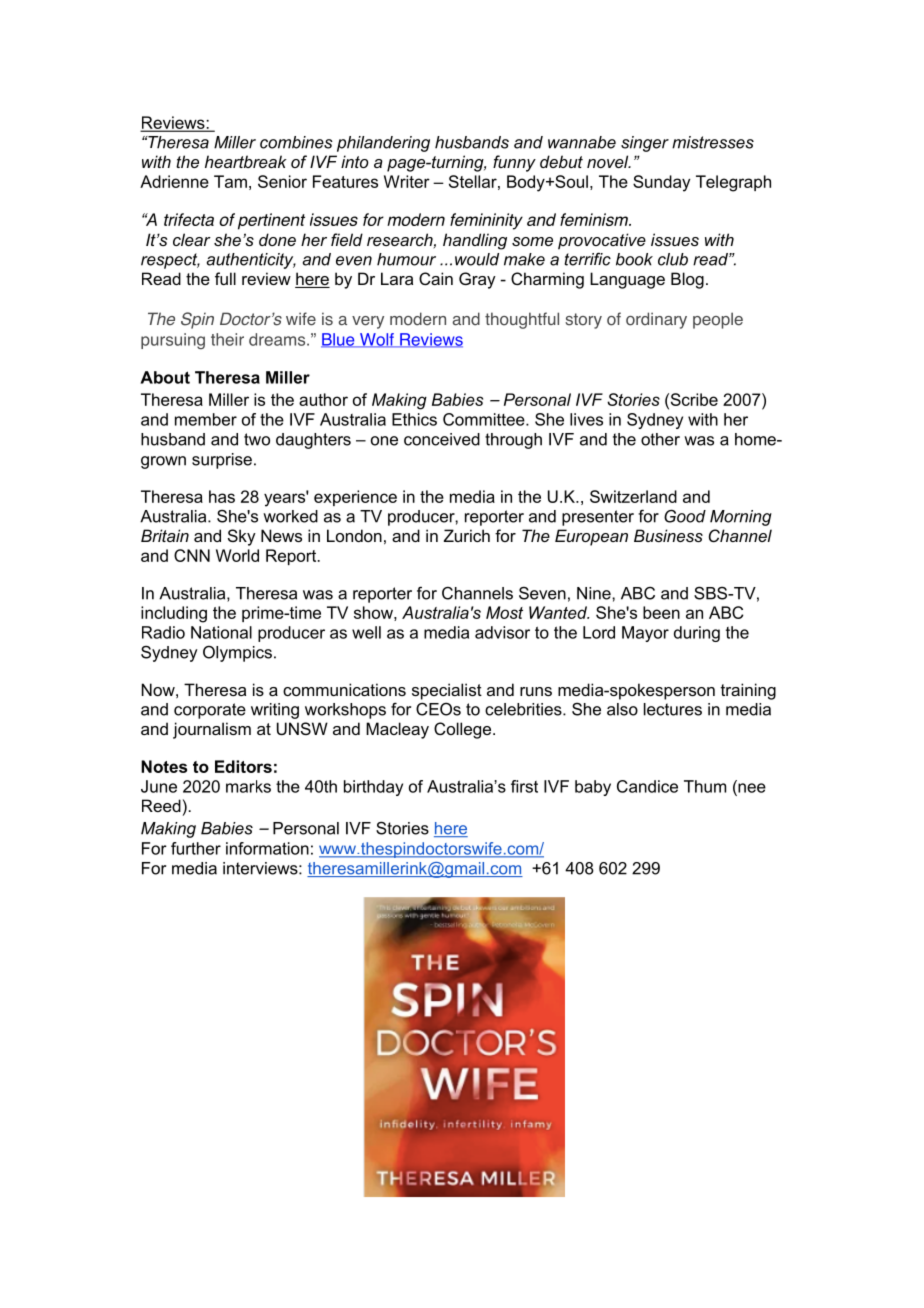 This screenshot has height=1308, width=924. Describe the element at coordinates (661, 183) in the screenshot. I see `Sunday` at that location.
